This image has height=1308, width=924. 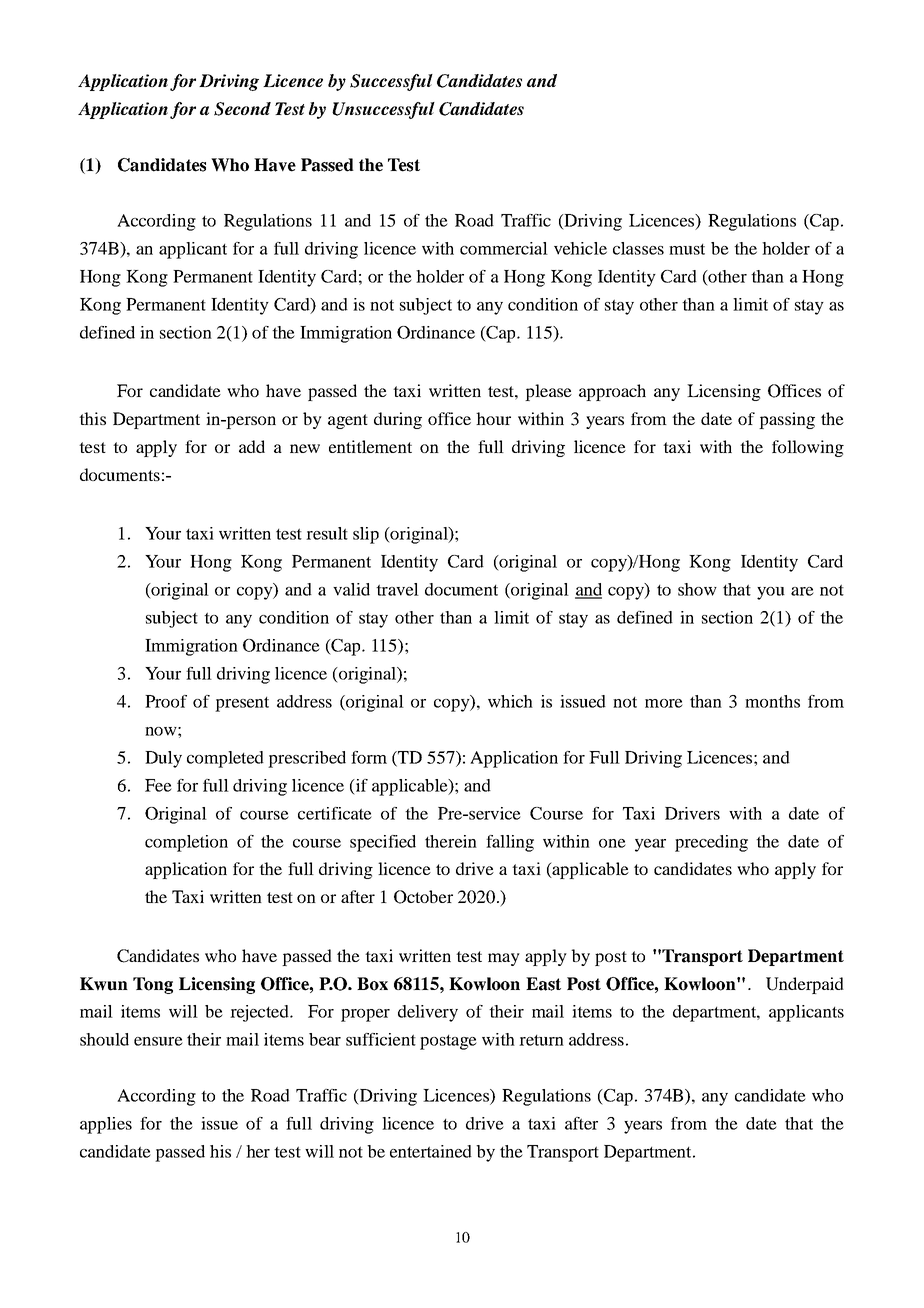 I want to click on applies, so click(x=106, y=1125).
